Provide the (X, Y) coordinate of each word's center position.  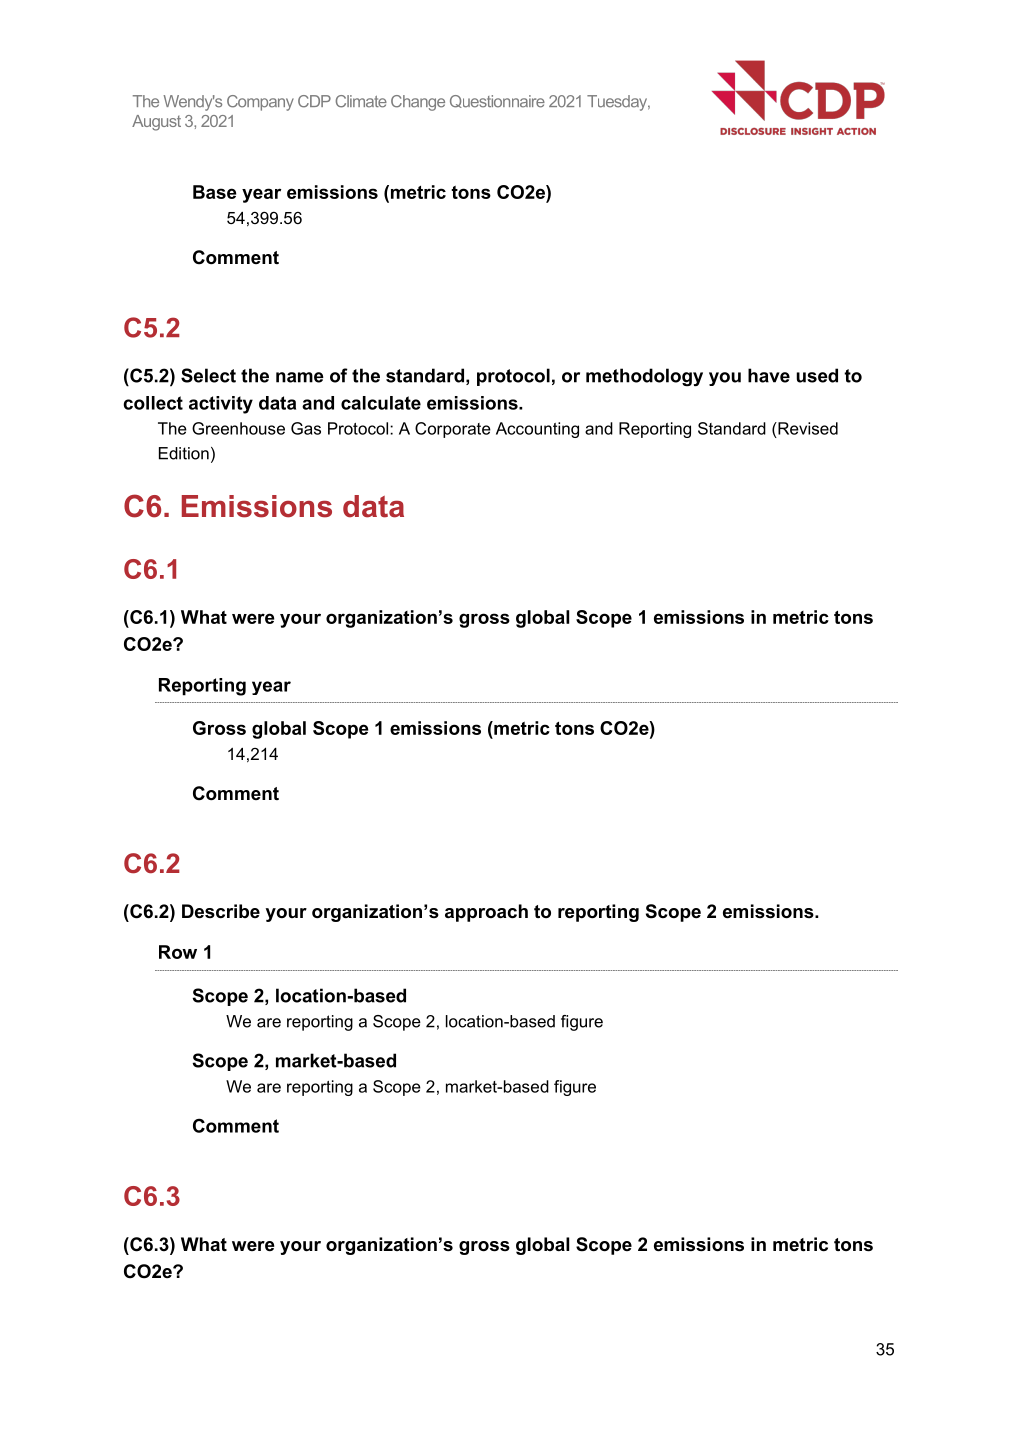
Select (208, 375)
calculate (381, 403)
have (769, 375)
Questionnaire (497, 101)
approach (486, 913)
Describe (221, 911)
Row (178, 952)
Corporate (453, 430)
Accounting (537, 430)
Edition (184, 453)
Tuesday (618, 103)
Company (260, 103)
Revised (807, 428)
